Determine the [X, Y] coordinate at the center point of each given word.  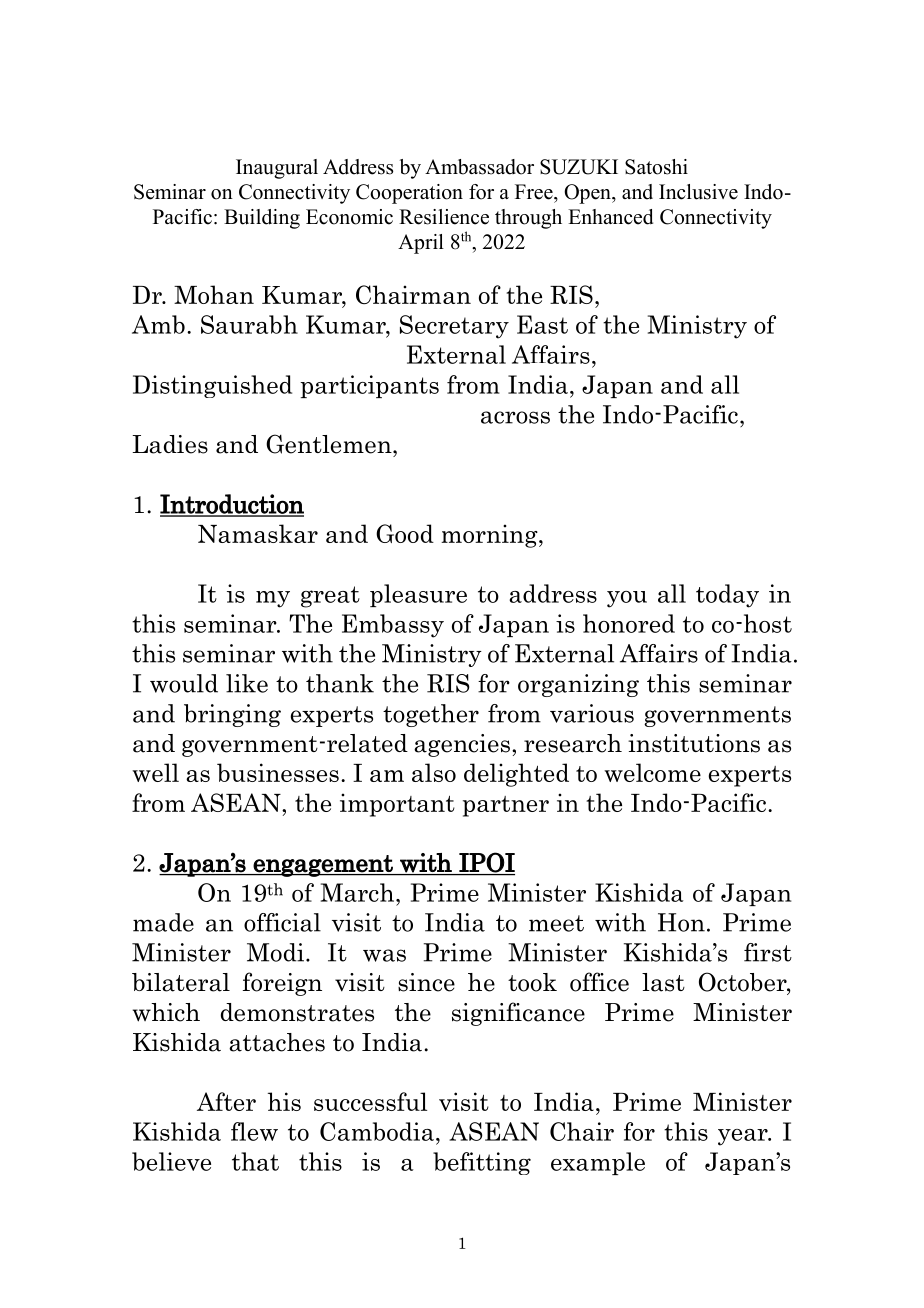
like [247, 683]
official [282, 922]
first [768, 952]
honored [629, 623]
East [542, 324]
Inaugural [277, 169]
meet [556, 923]
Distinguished [212, 386]
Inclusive [698, 192]
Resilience [444, 217]
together [431, 715]
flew [254, 1131]
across [515, 417]
